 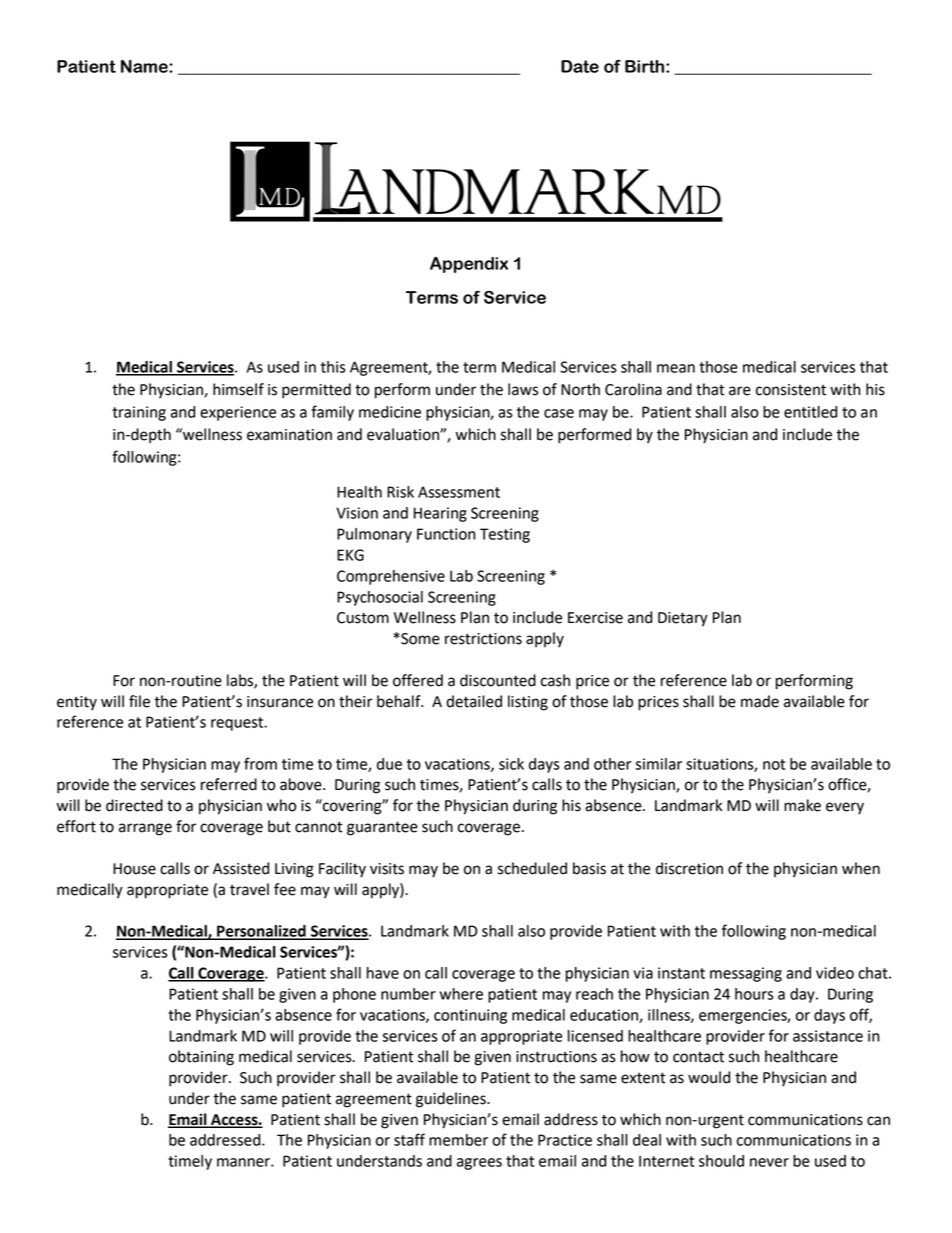 What do you see at coordinates (458, 1140) in the page?
I see `member` at bounding box center [458, 1140].
